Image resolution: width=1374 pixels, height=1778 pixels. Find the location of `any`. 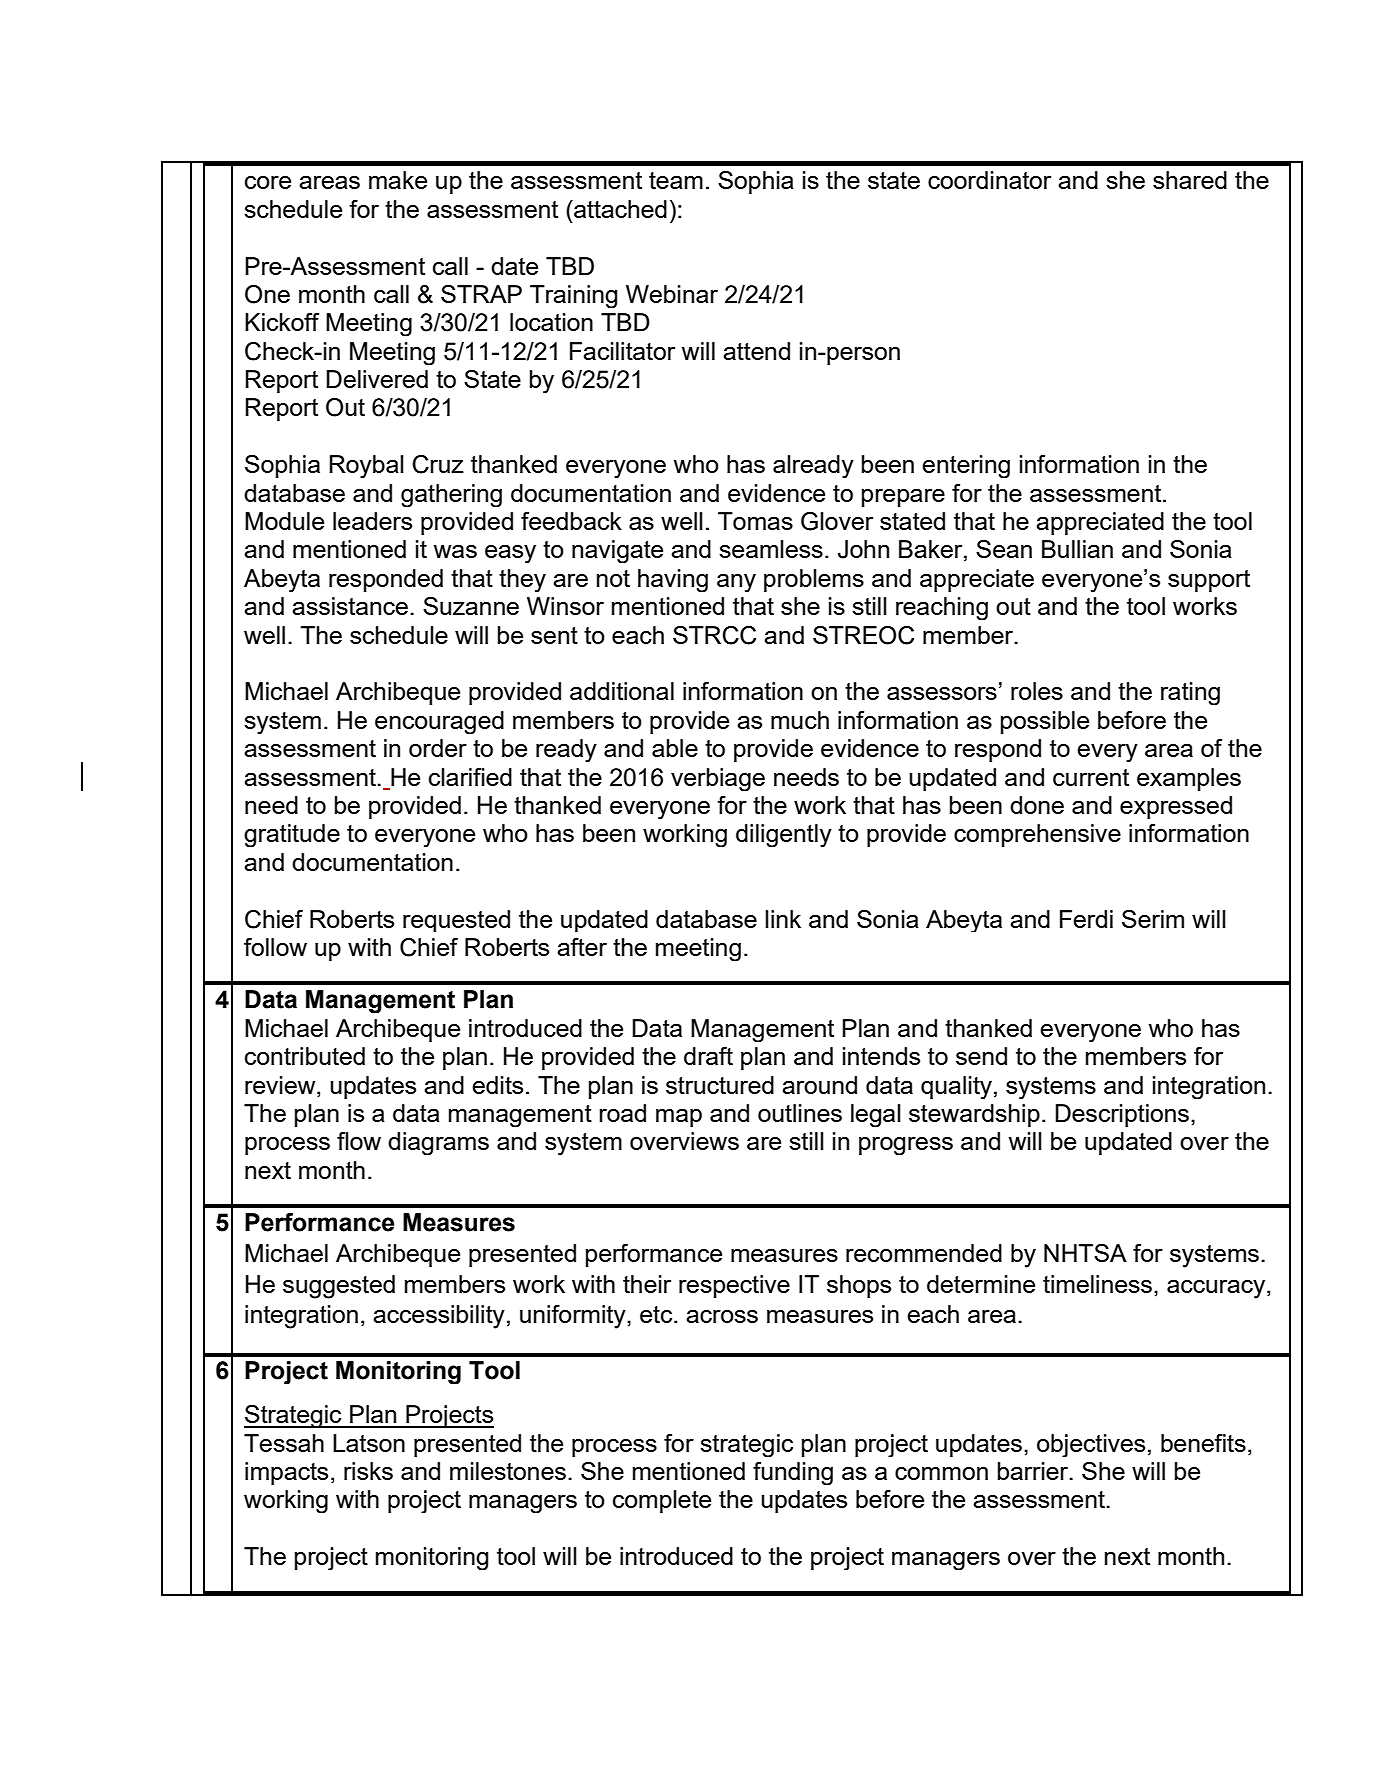

any is located at coordinates (736, 583).
